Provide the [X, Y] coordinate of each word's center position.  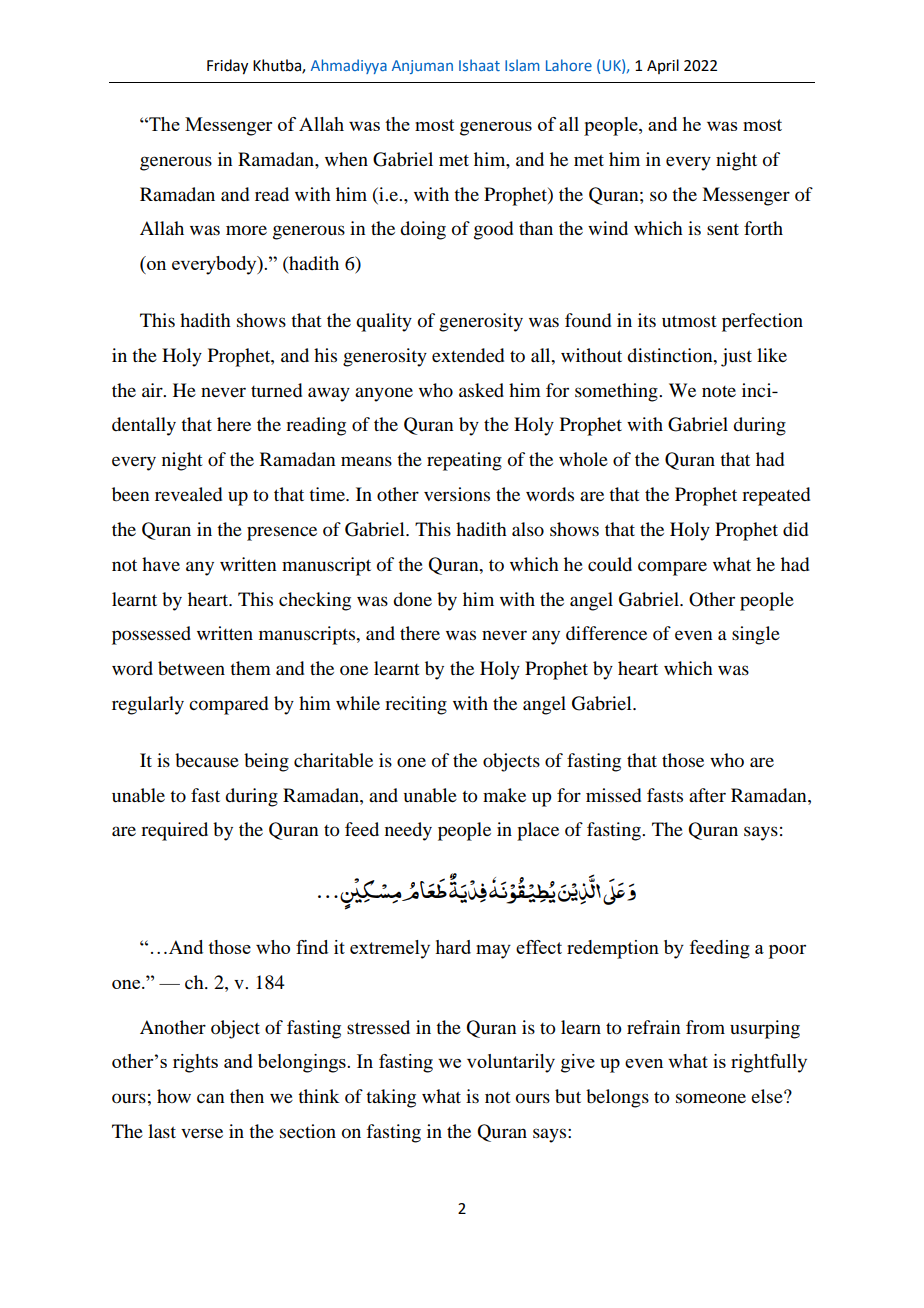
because [207, 760]
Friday [227, 67]
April [663, 66]
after [707, 795]
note [719, 392]
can [210, 1098]
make [504, 795]
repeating [464, 461]
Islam [522, 65]
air [153, 390]
